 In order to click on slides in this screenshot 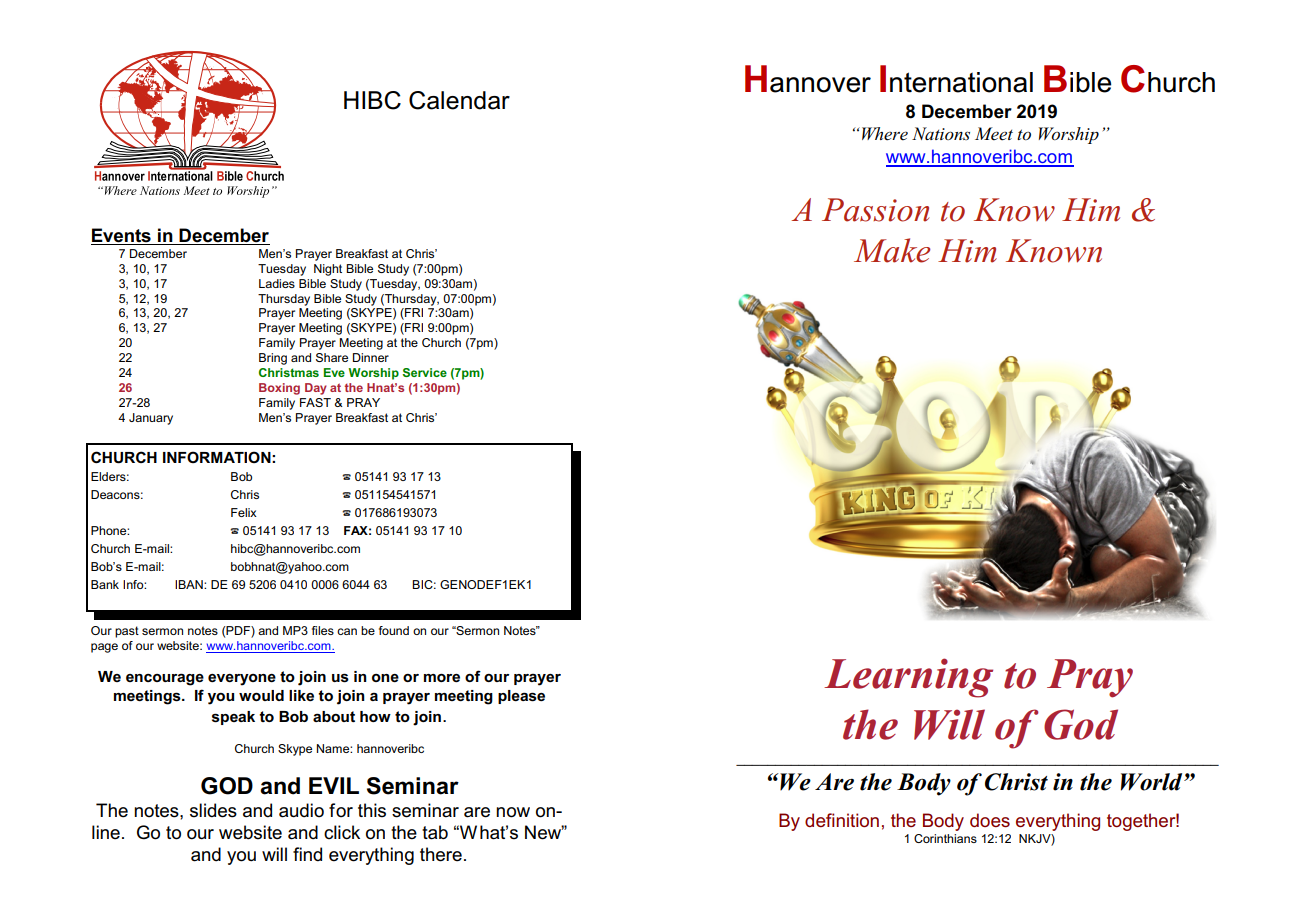, I will do `click(213, 810)`.
